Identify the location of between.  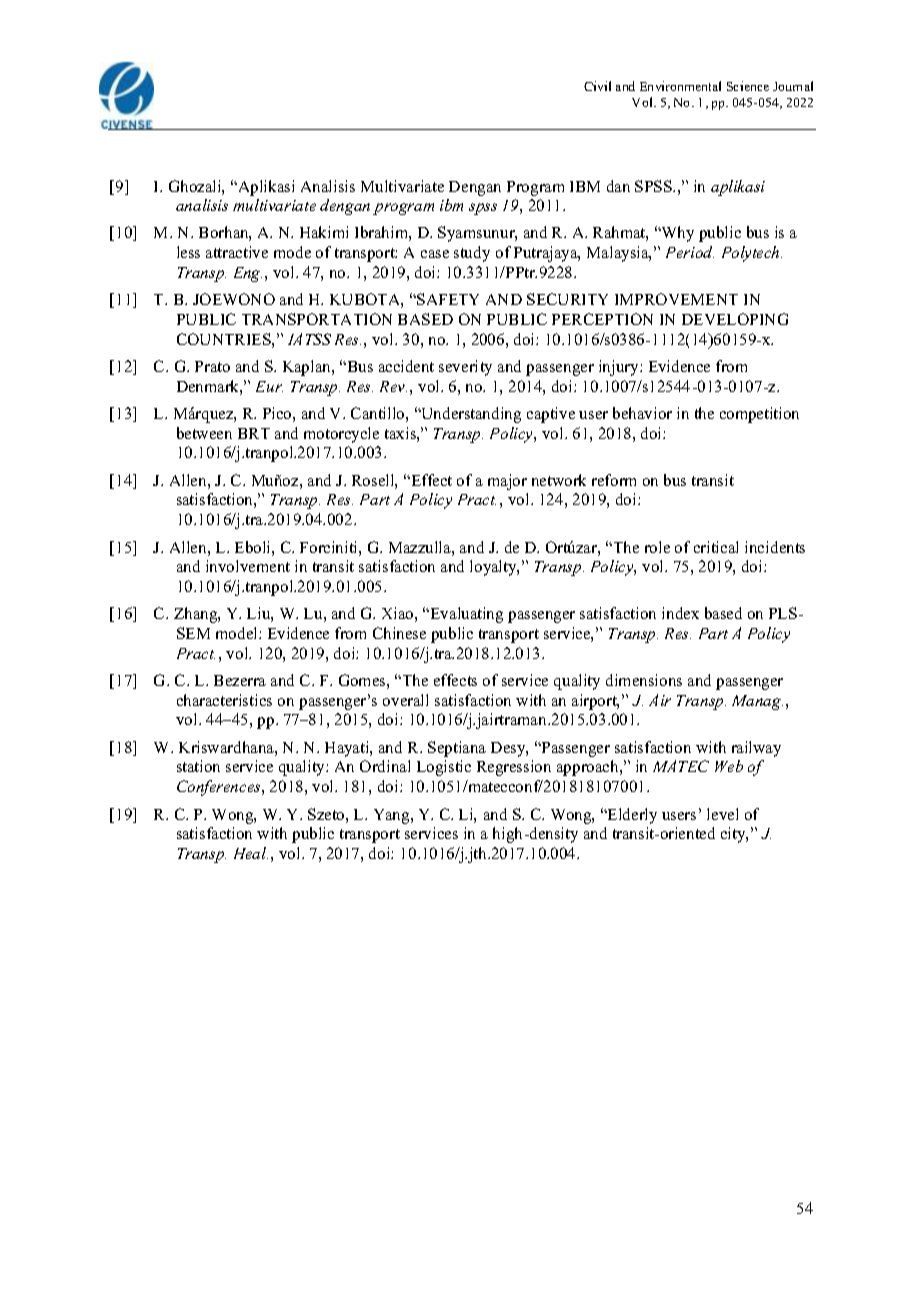
(204, 433).
